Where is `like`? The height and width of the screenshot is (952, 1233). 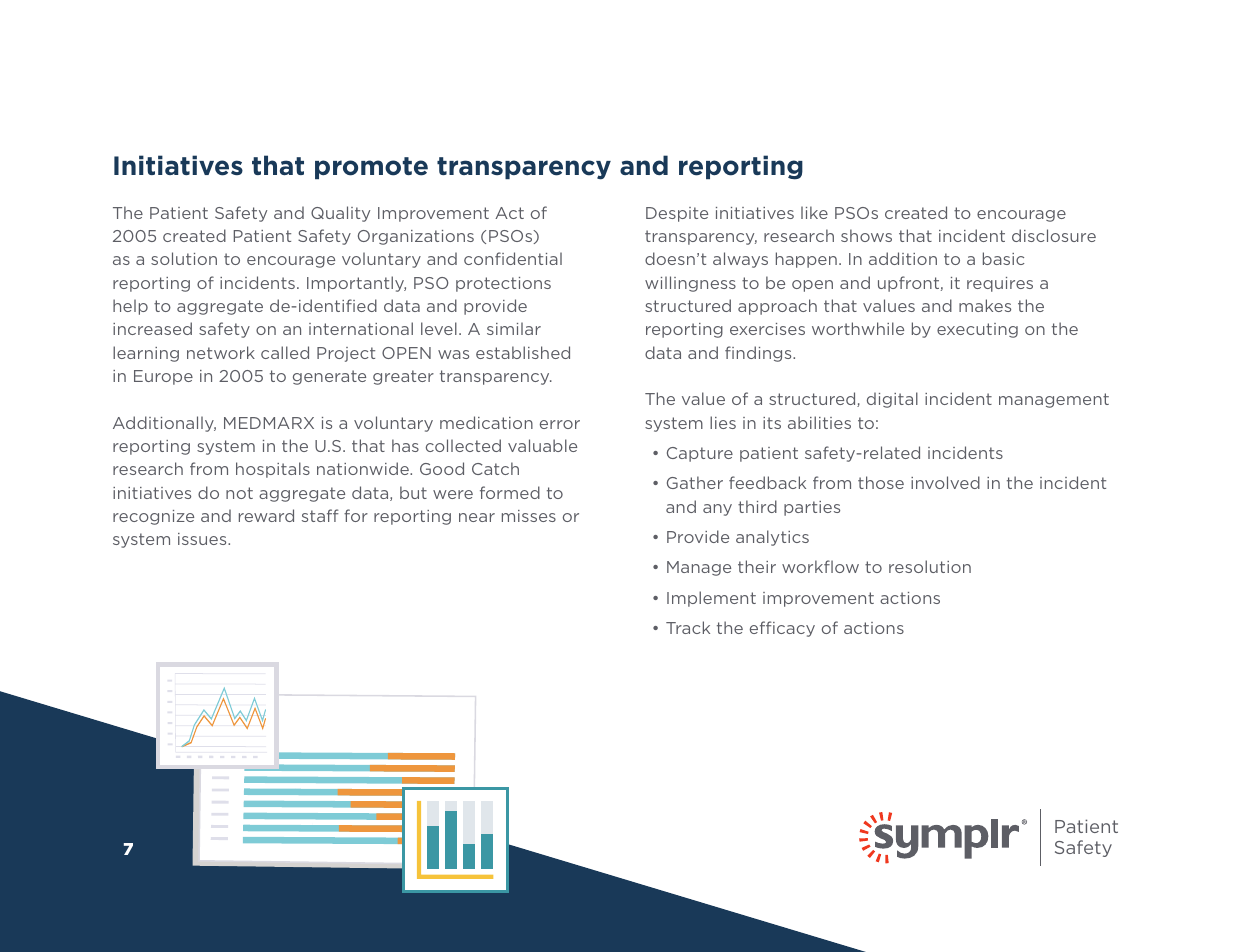
like is located at coordinates (814, 212).
